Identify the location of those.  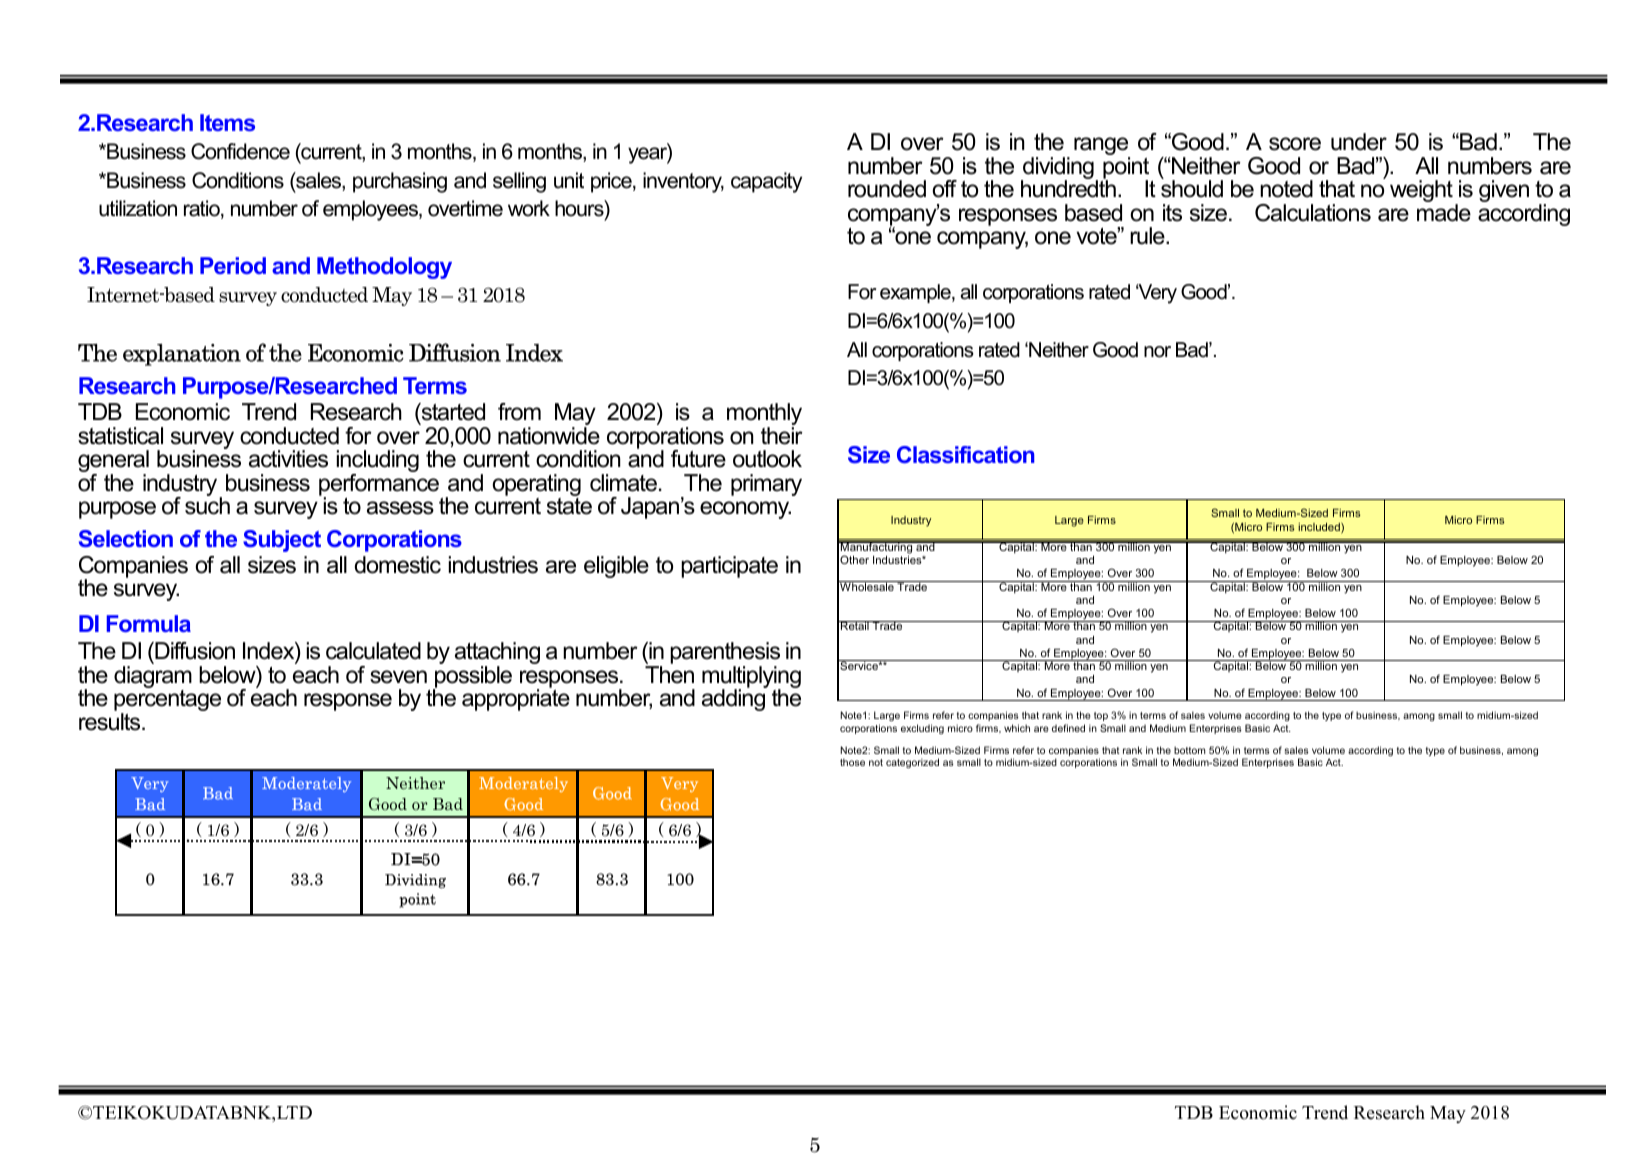
(852, 762).
